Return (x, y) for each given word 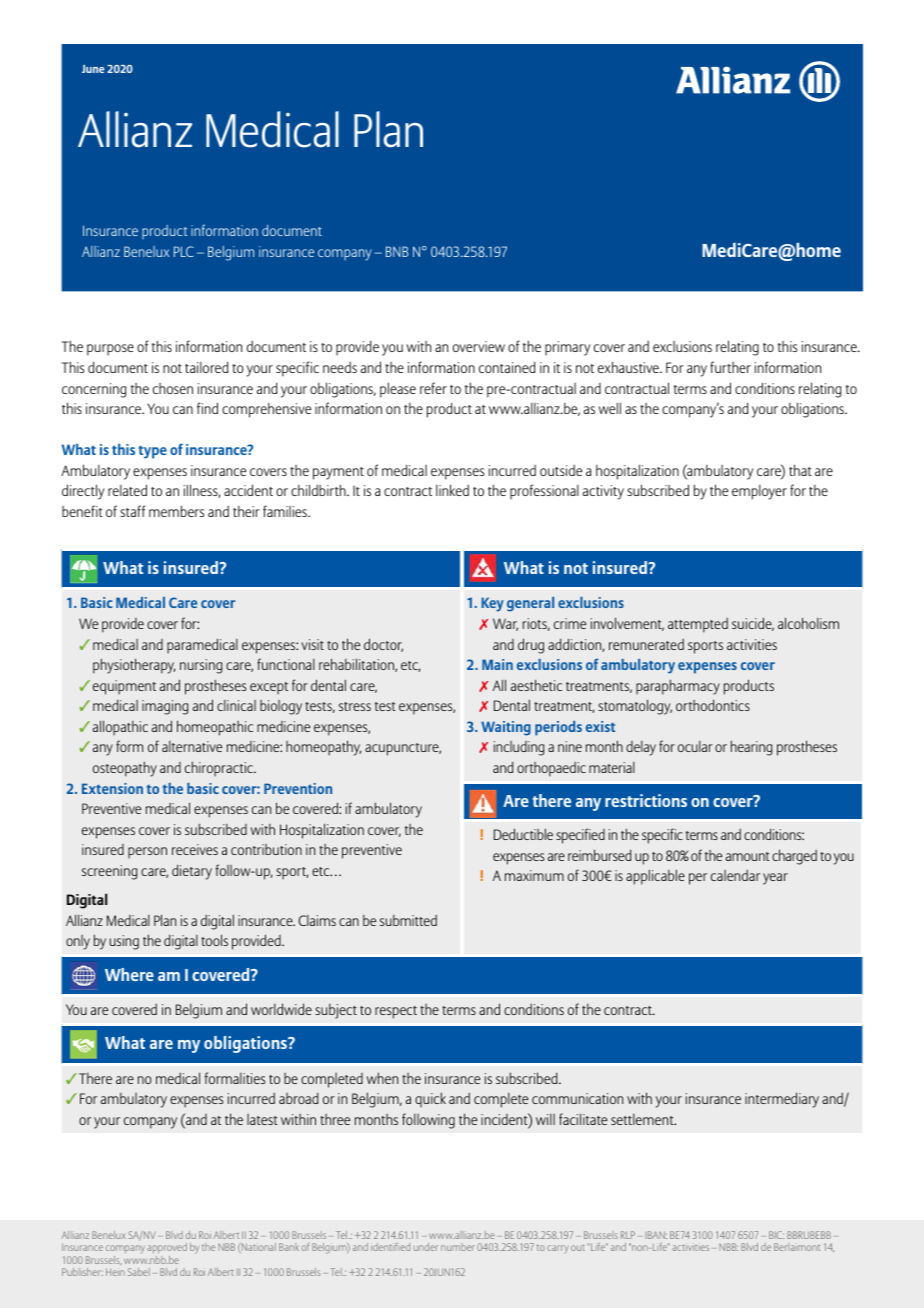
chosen (173, 388)
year (775, 879)
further (730, 367)
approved (167, 1250)
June (93, 69)
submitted (408, 920)
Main (497, 664)
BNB (397, 251)
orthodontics (713, 705)
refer (433, 388)
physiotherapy (134, 666)
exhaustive (629, 367)
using (124, 942)
